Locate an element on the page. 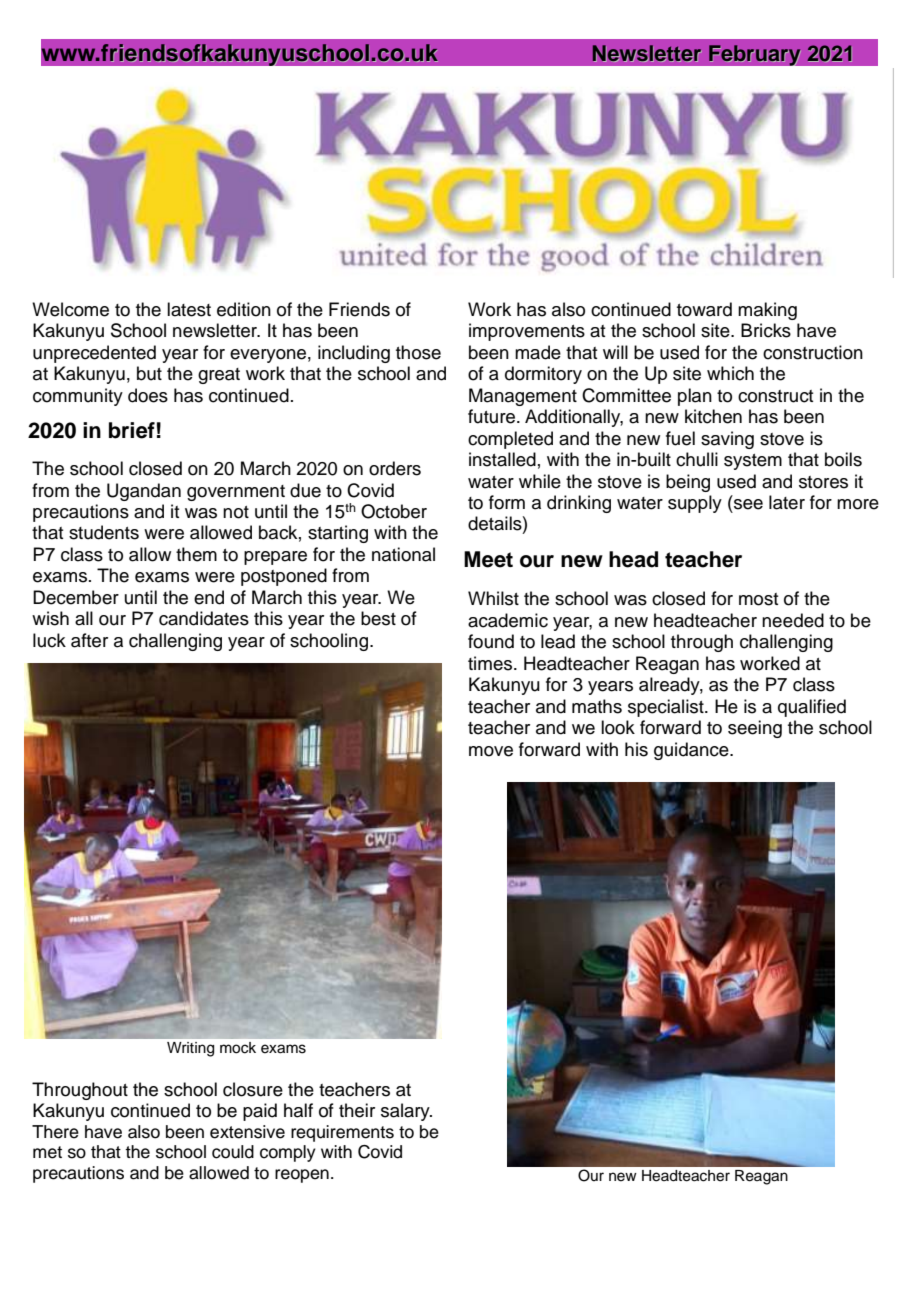  Meet is located at coordinates (488, 559).
